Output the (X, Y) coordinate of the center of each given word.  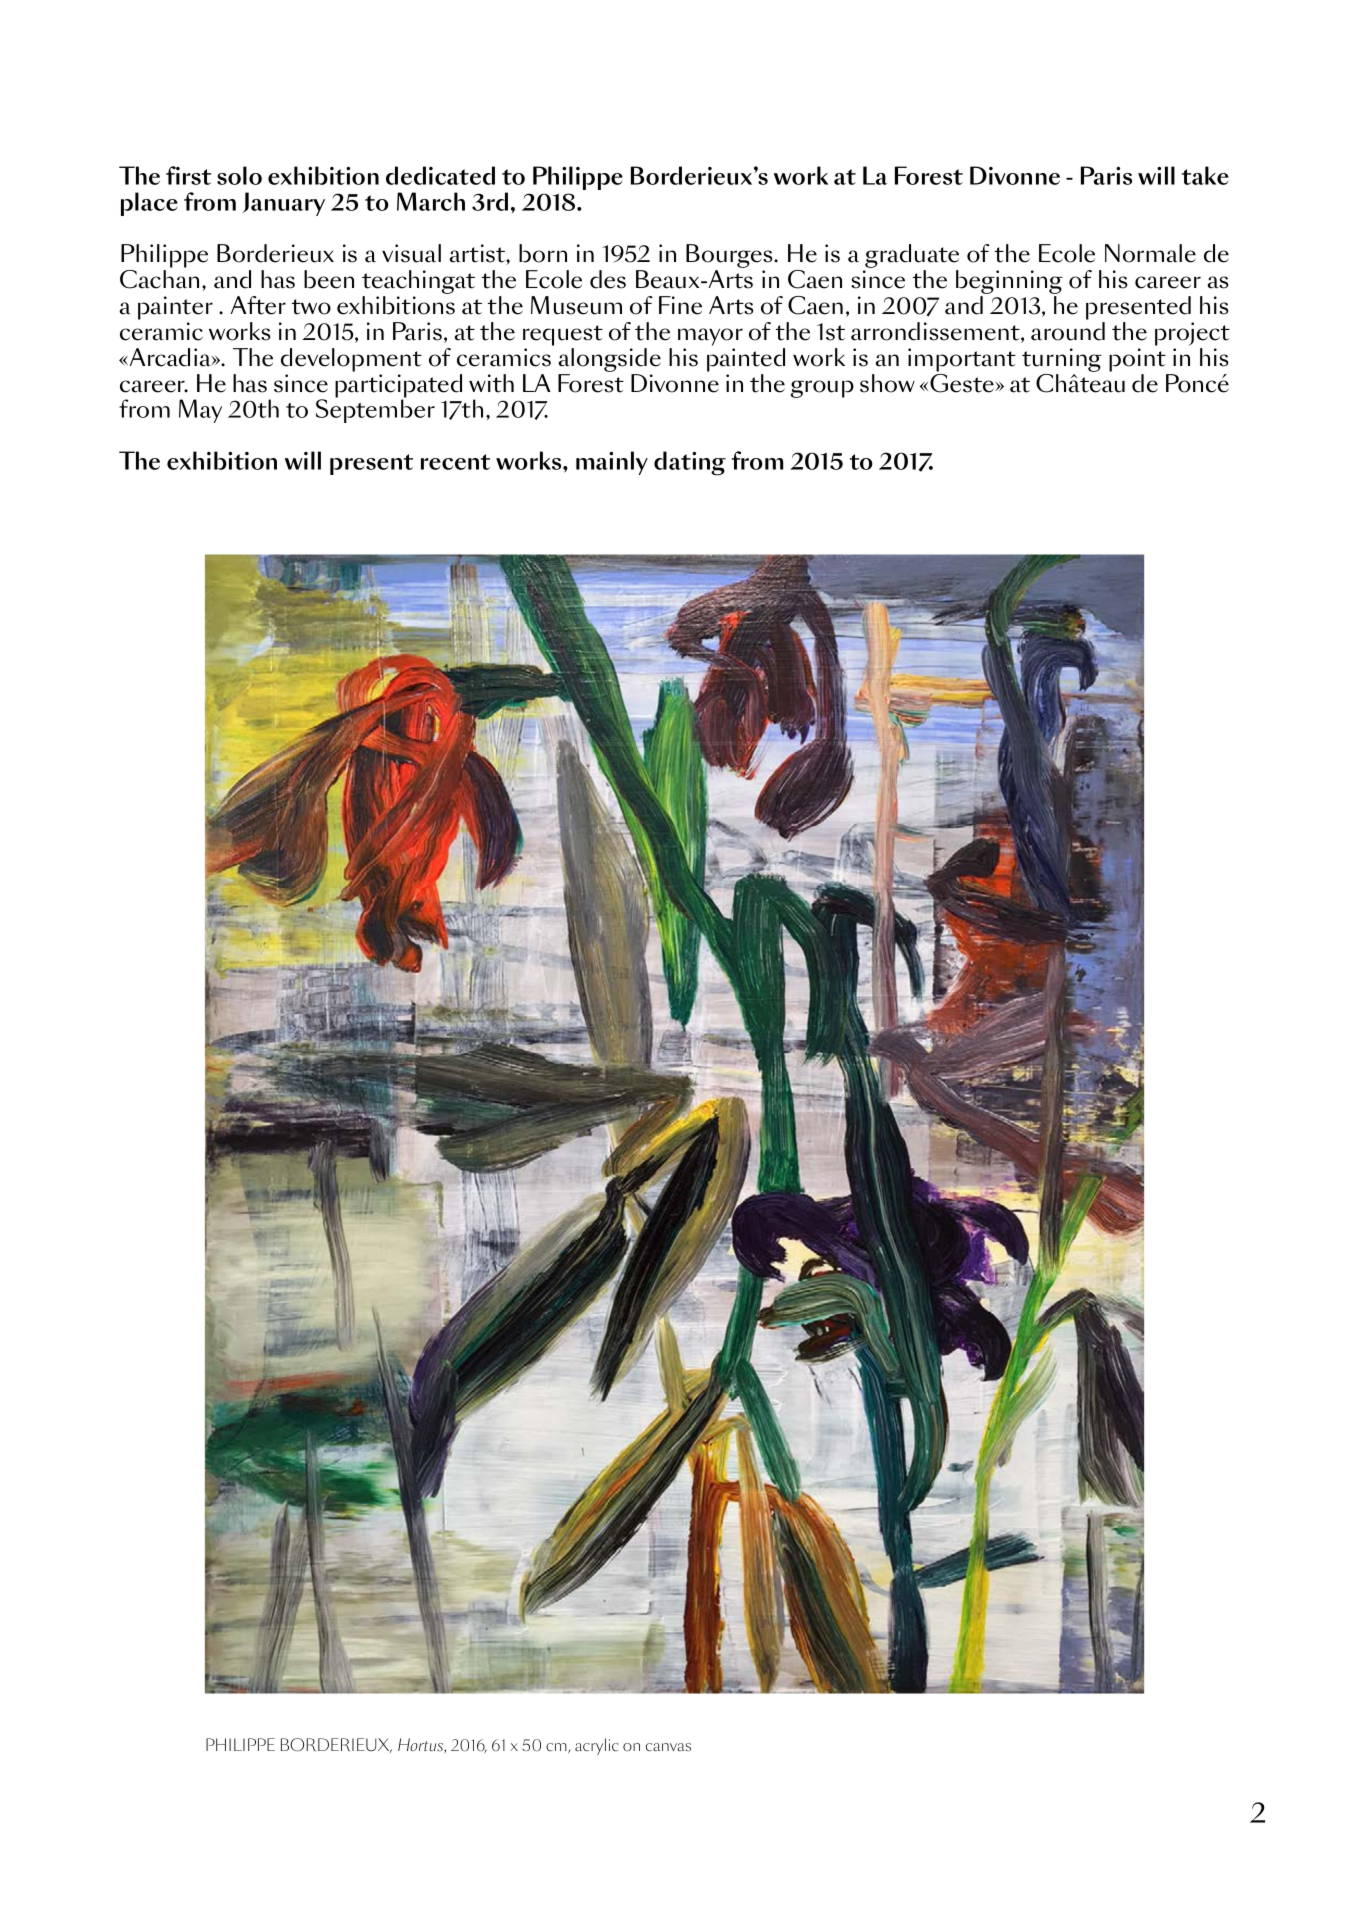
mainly (612, 463)
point (1137, 360)
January (283, 204)
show (887, 383)
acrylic (597, 1746)
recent (455, 462)
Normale (1150, 253)
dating (690, 463)
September (375, 410)
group (822, 389)
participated (398, 387)
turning (1062, 360)
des (608, 279)
